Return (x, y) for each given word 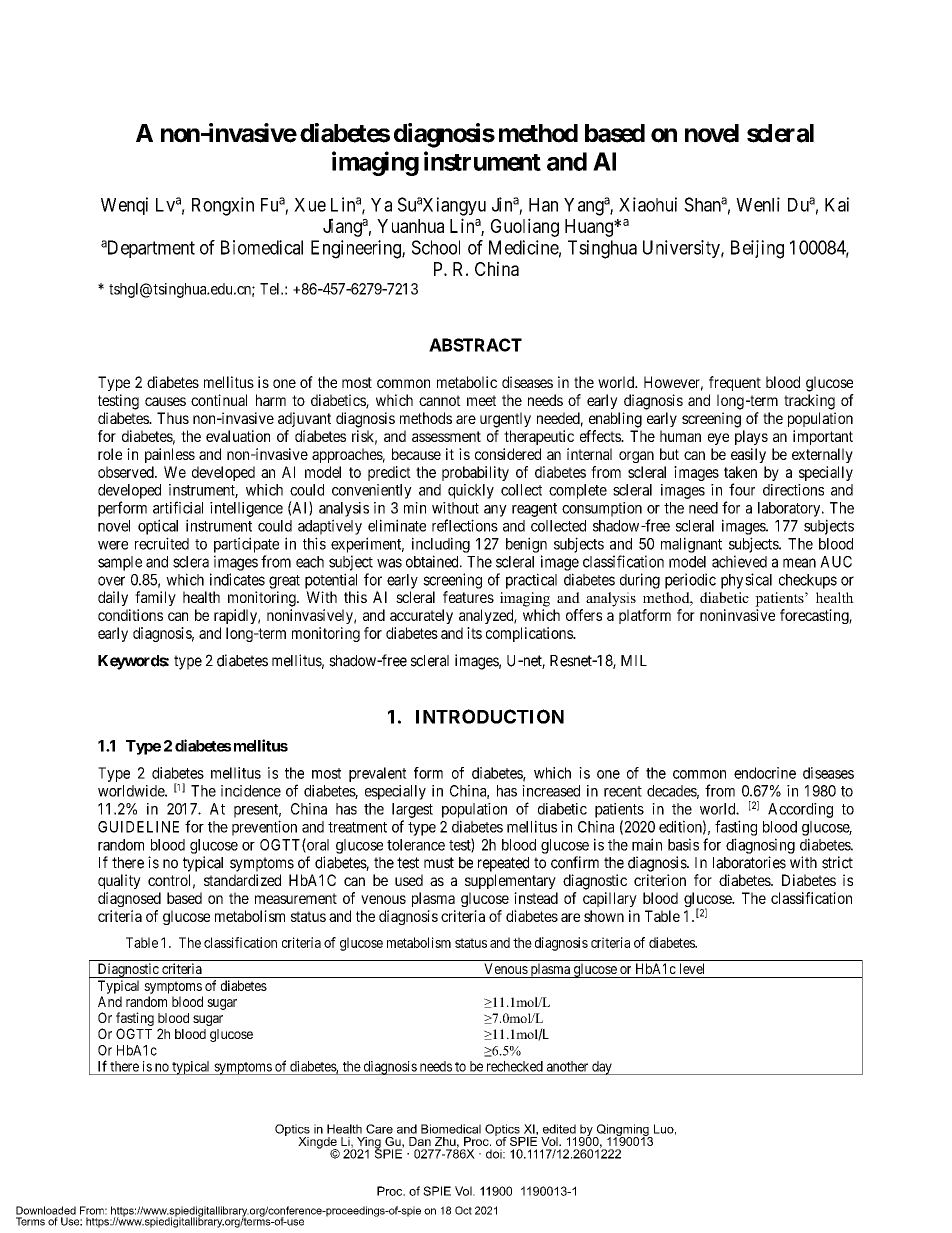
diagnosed (129, 899)
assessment (446, 436)
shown (604, 916)
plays (751, 437)
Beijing (757, 249)
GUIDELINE (138, 827)
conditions (130, 615)
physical (746, 581)
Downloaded (46, 1210)
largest (412, 810)
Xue (310, 205)
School (436, 247)
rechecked (515, 1066)
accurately (421, 616)
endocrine (765, 773)
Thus (173, 418)
